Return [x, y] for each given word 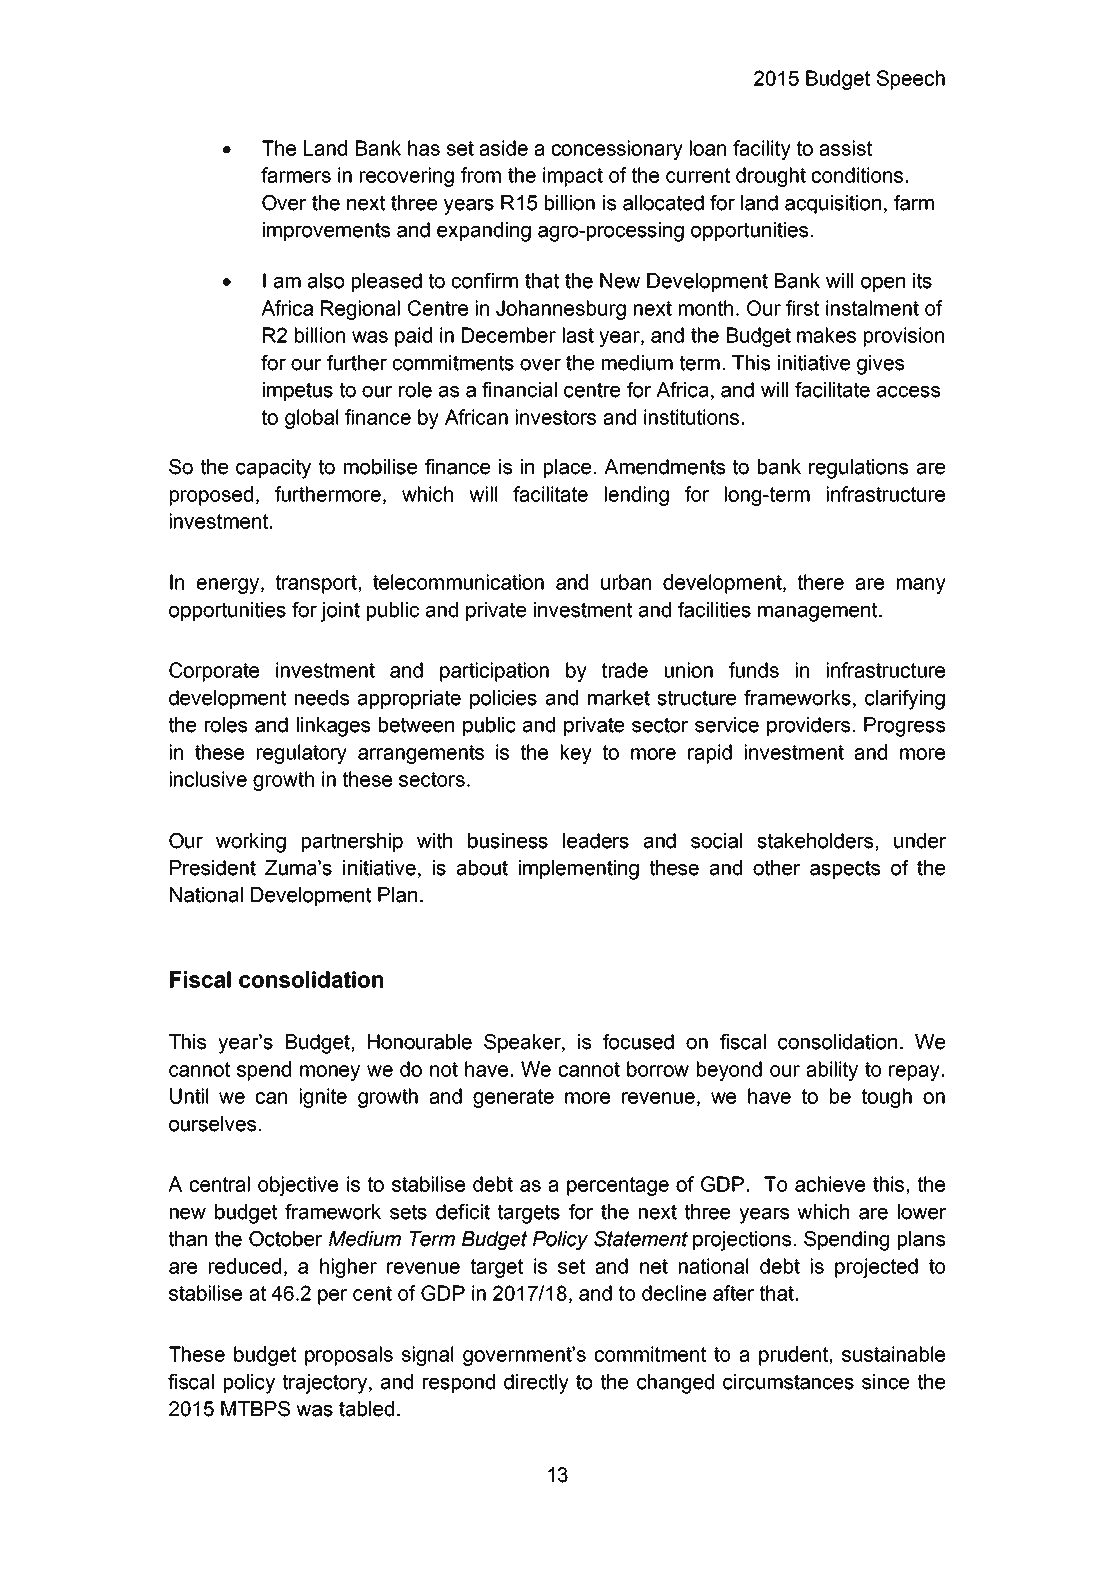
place [567, 468]
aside [503, 148]
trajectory [326, 1384]
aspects [845, 869]
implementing [579, 870]
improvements [326, 231]
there [821, 582]
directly [536, 1384]
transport [317, 584]
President [213, 868]
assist [845, 148]
